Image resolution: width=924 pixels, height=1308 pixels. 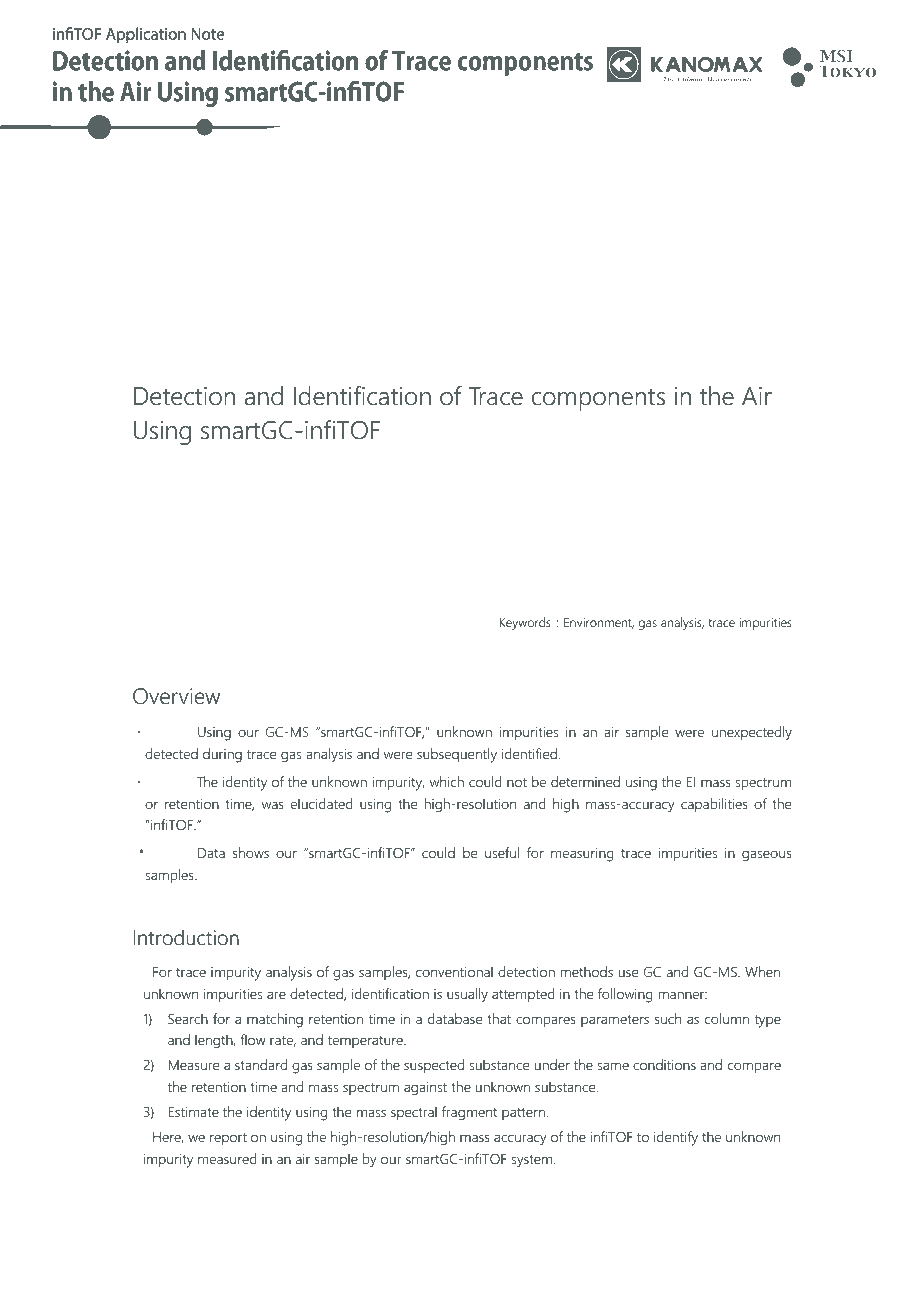 What do you see at coordinates (530, 753) in the document?
I see `identified` at bounding box center [530, 753].
